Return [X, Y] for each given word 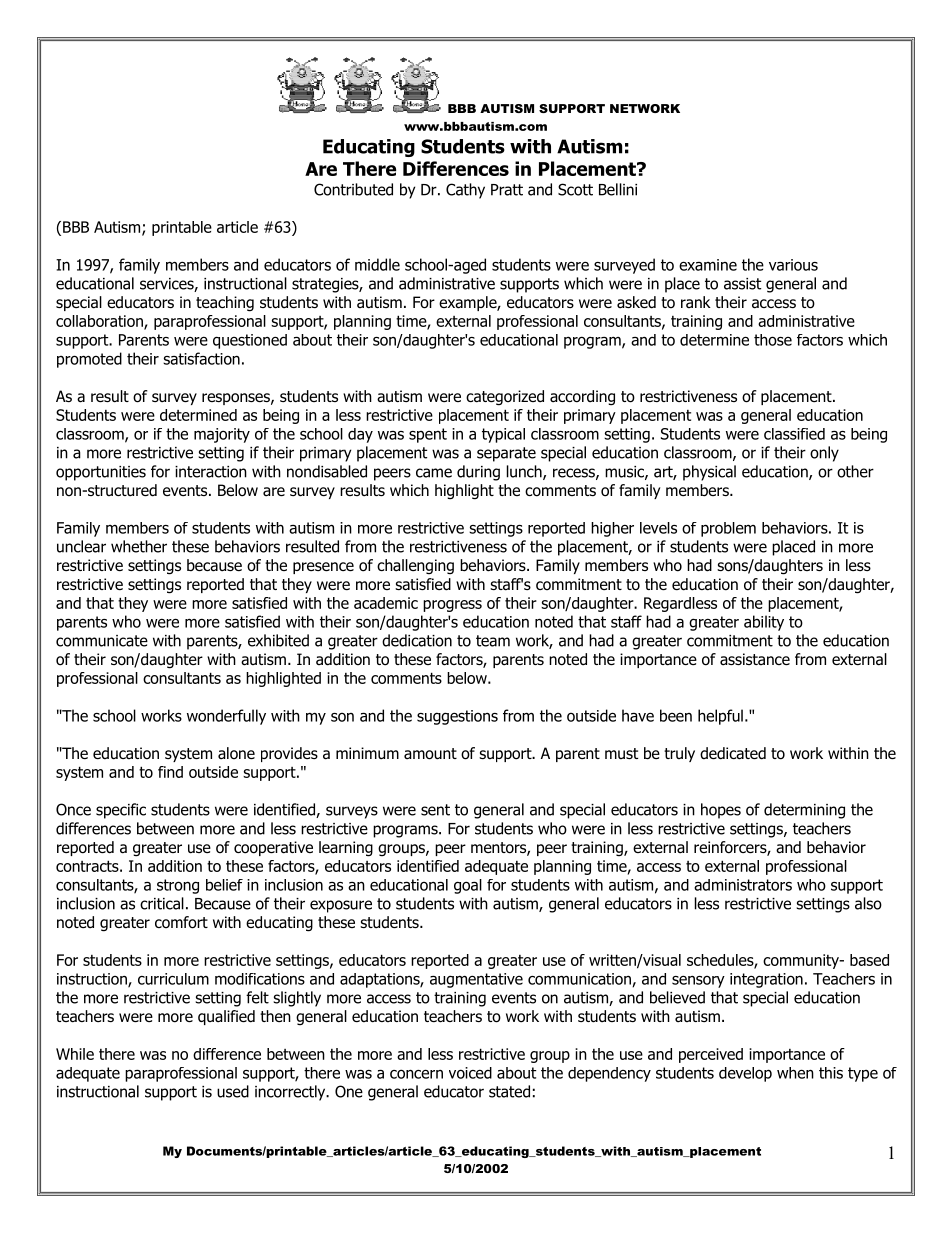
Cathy [465, 191]
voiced [470, 1073]
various [793, 265]
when [795, 1073]
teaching [225, 304]
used [233, 1091]
